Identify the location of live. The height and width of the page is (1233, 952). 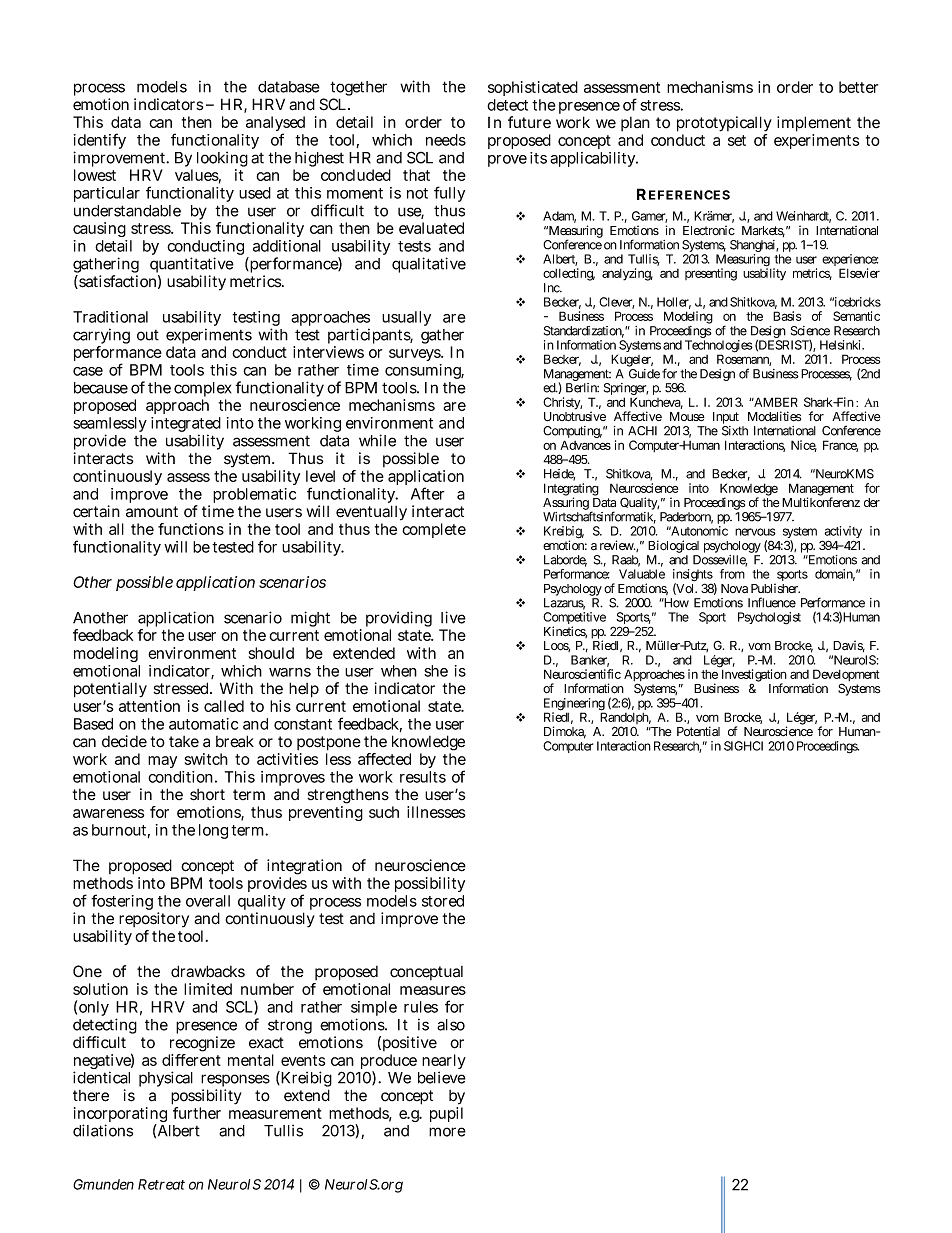
(453, 617).
